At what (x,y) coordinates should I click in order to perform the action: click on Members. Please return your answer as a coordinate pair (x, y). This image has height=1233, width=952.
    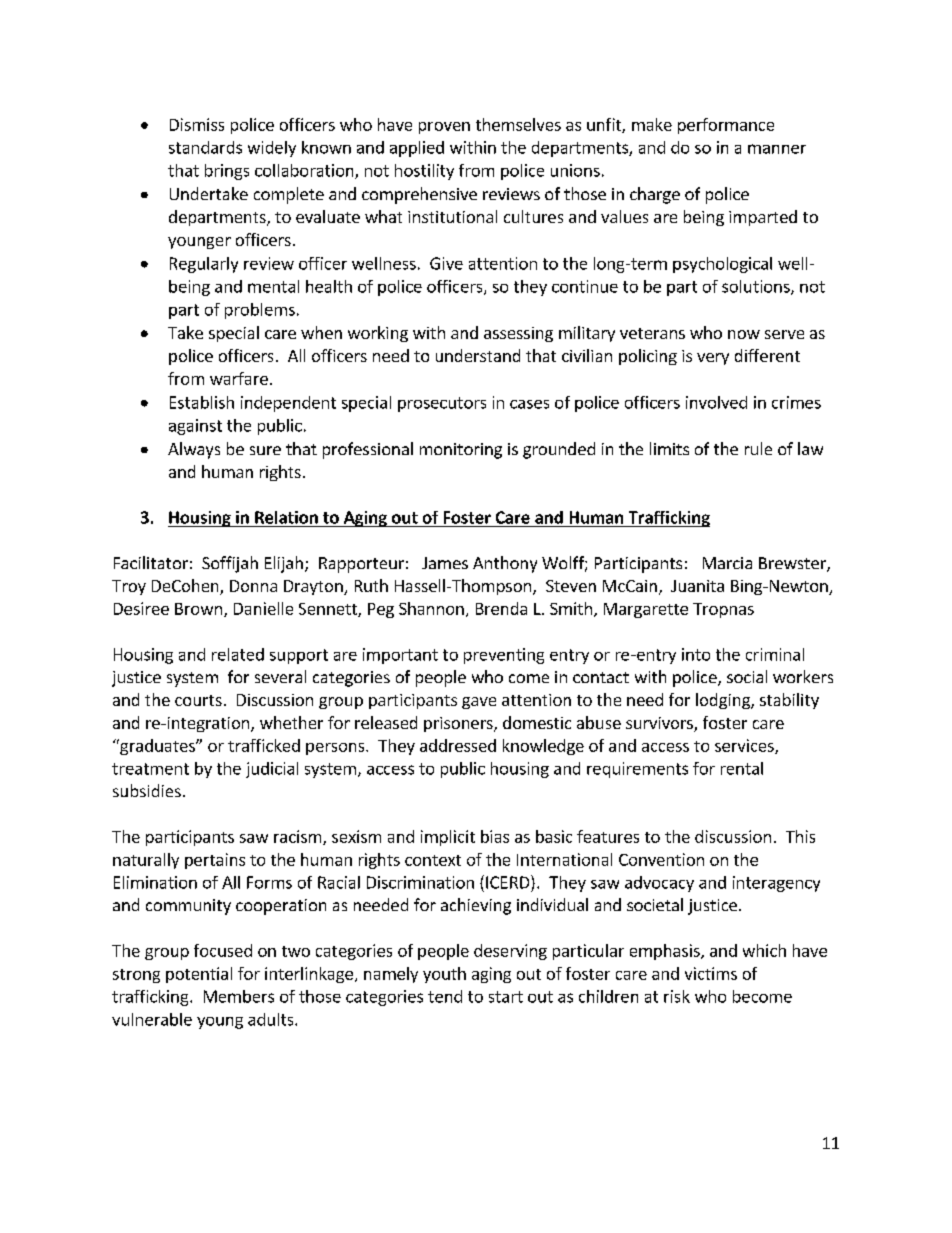
    Looking at the image, I should click on (239, 996).
